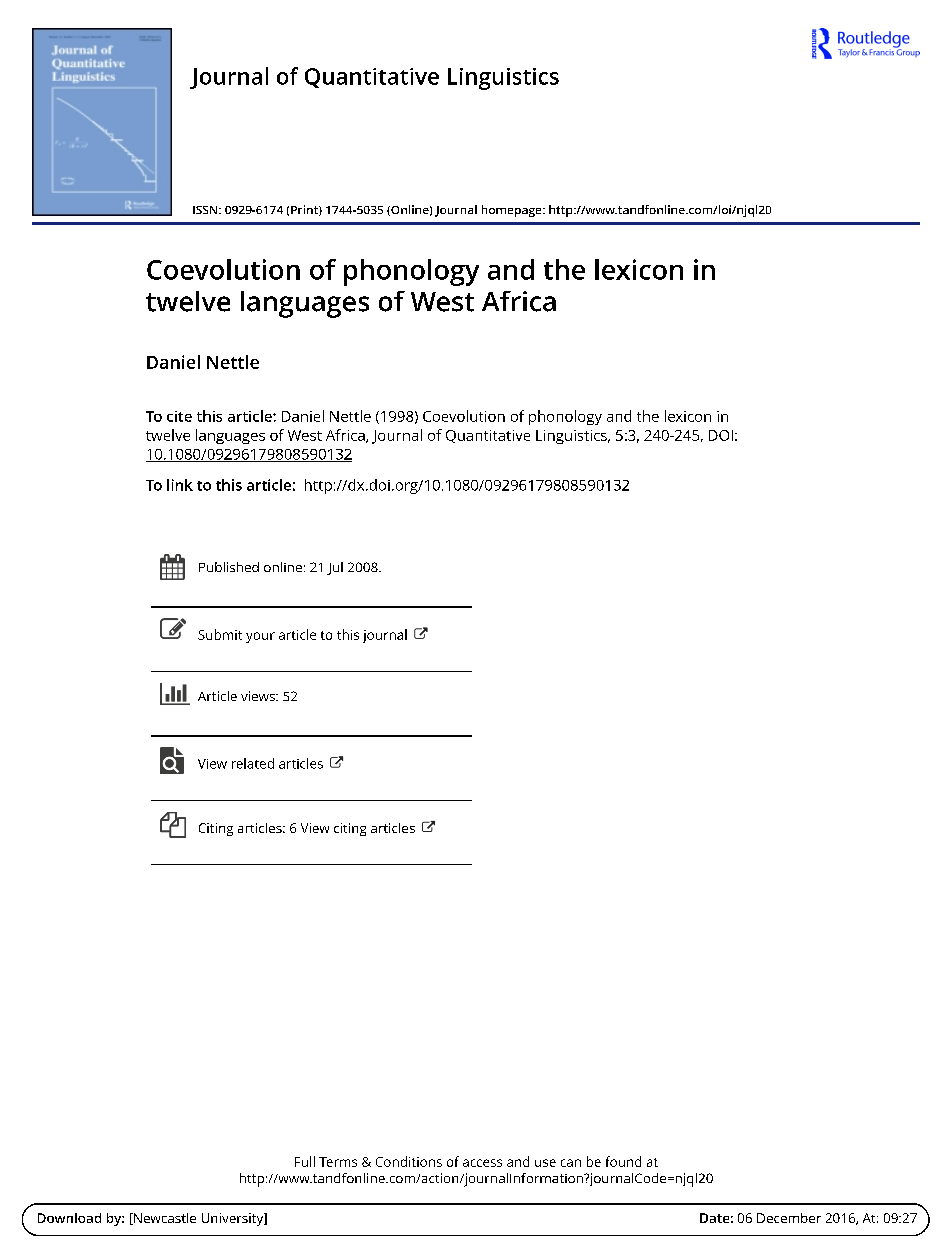 This image has height=1251, width=952. Describe the element at coordinates (260, 637) in the image. I see `your` at that location.
